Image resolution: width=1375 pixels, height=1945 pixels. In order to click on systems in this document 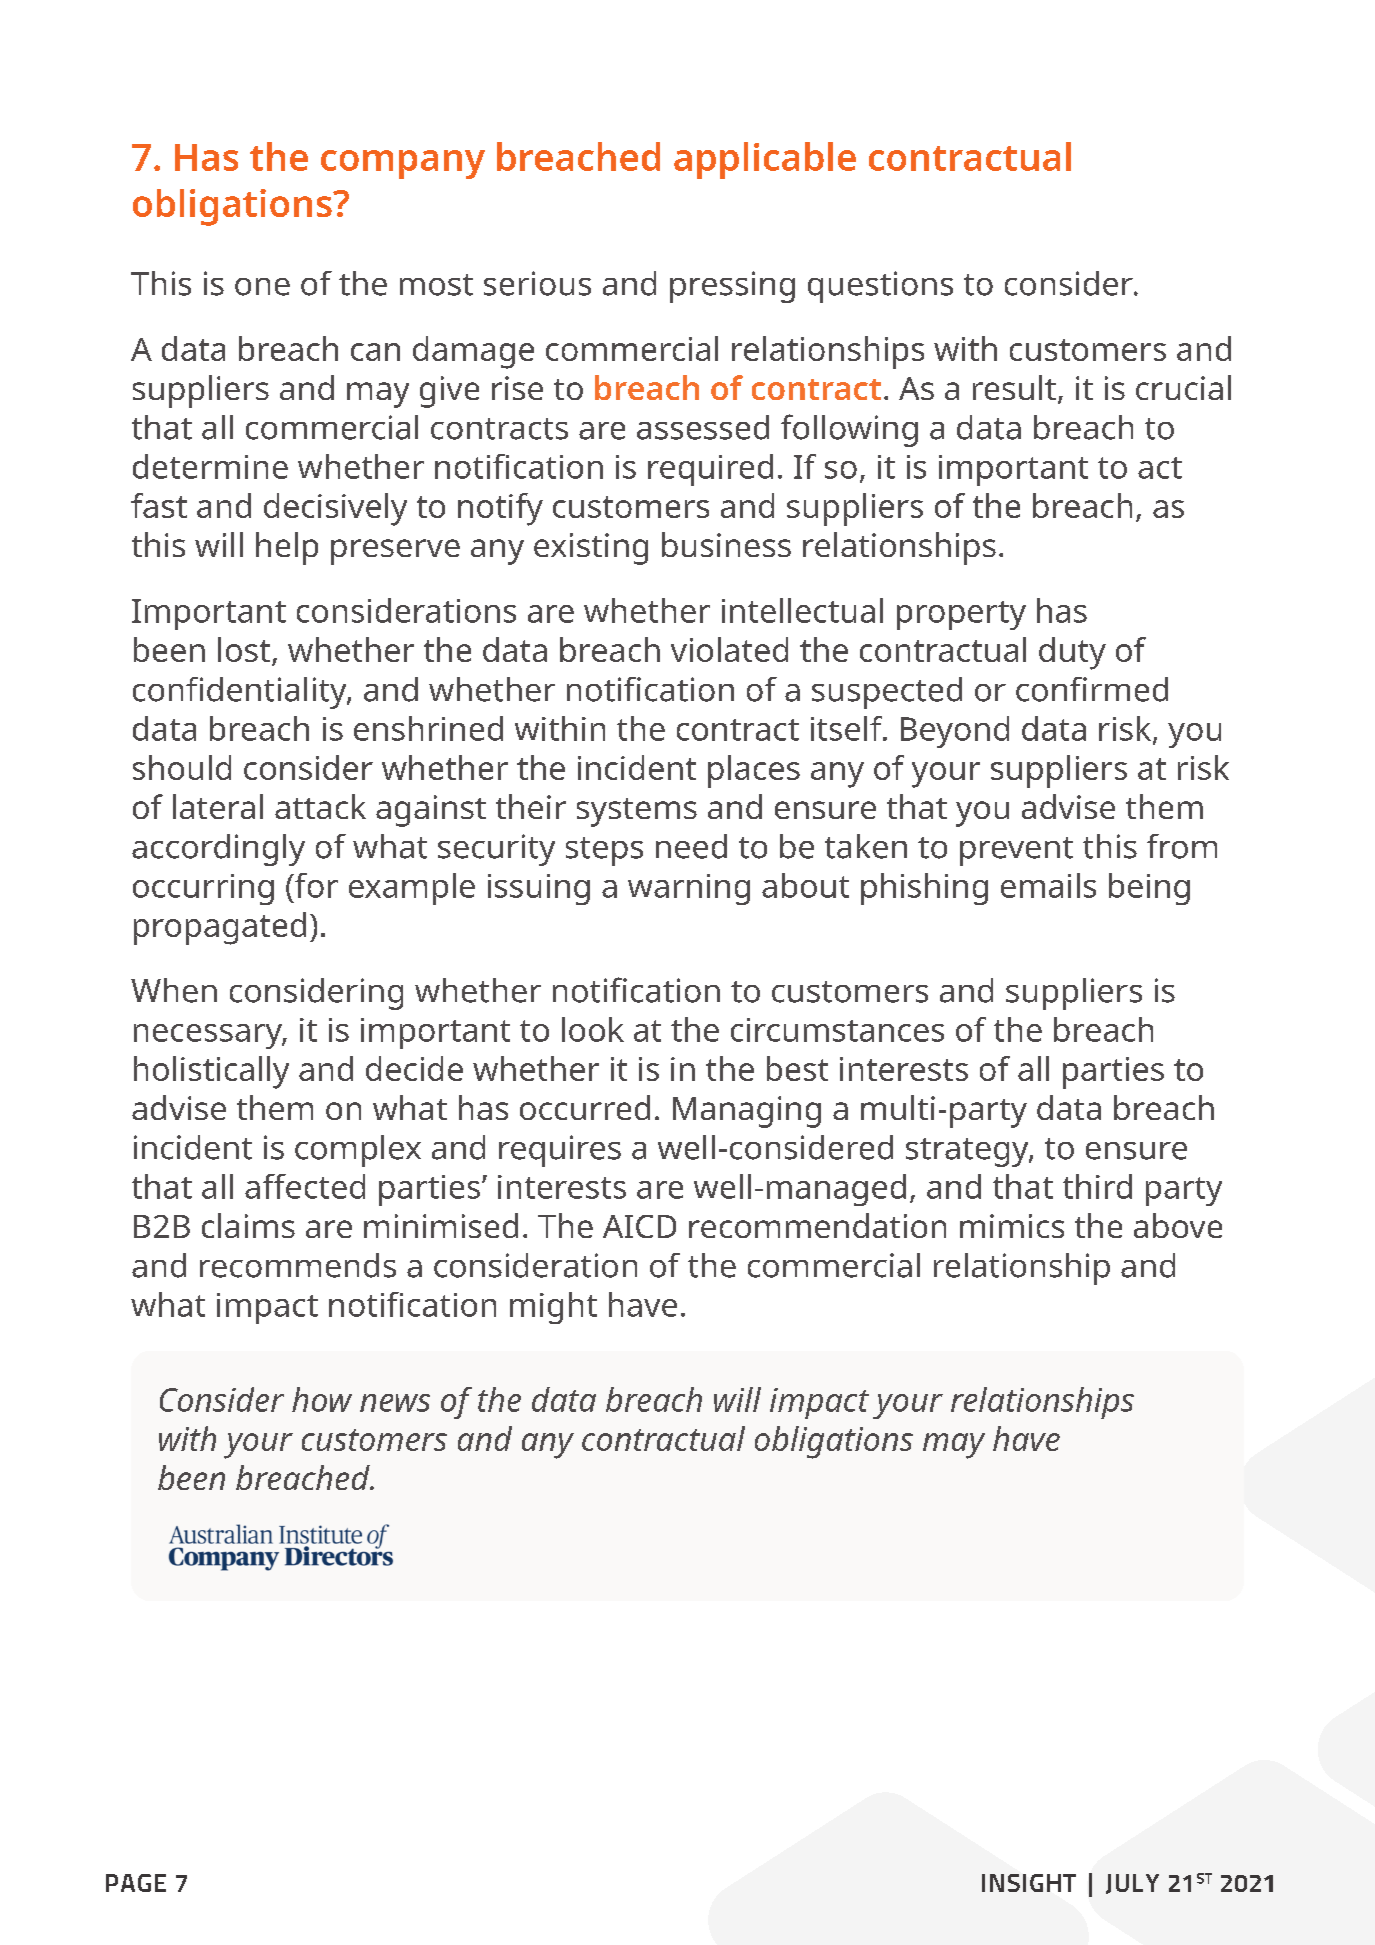, I will do `click(637, 812)`.
